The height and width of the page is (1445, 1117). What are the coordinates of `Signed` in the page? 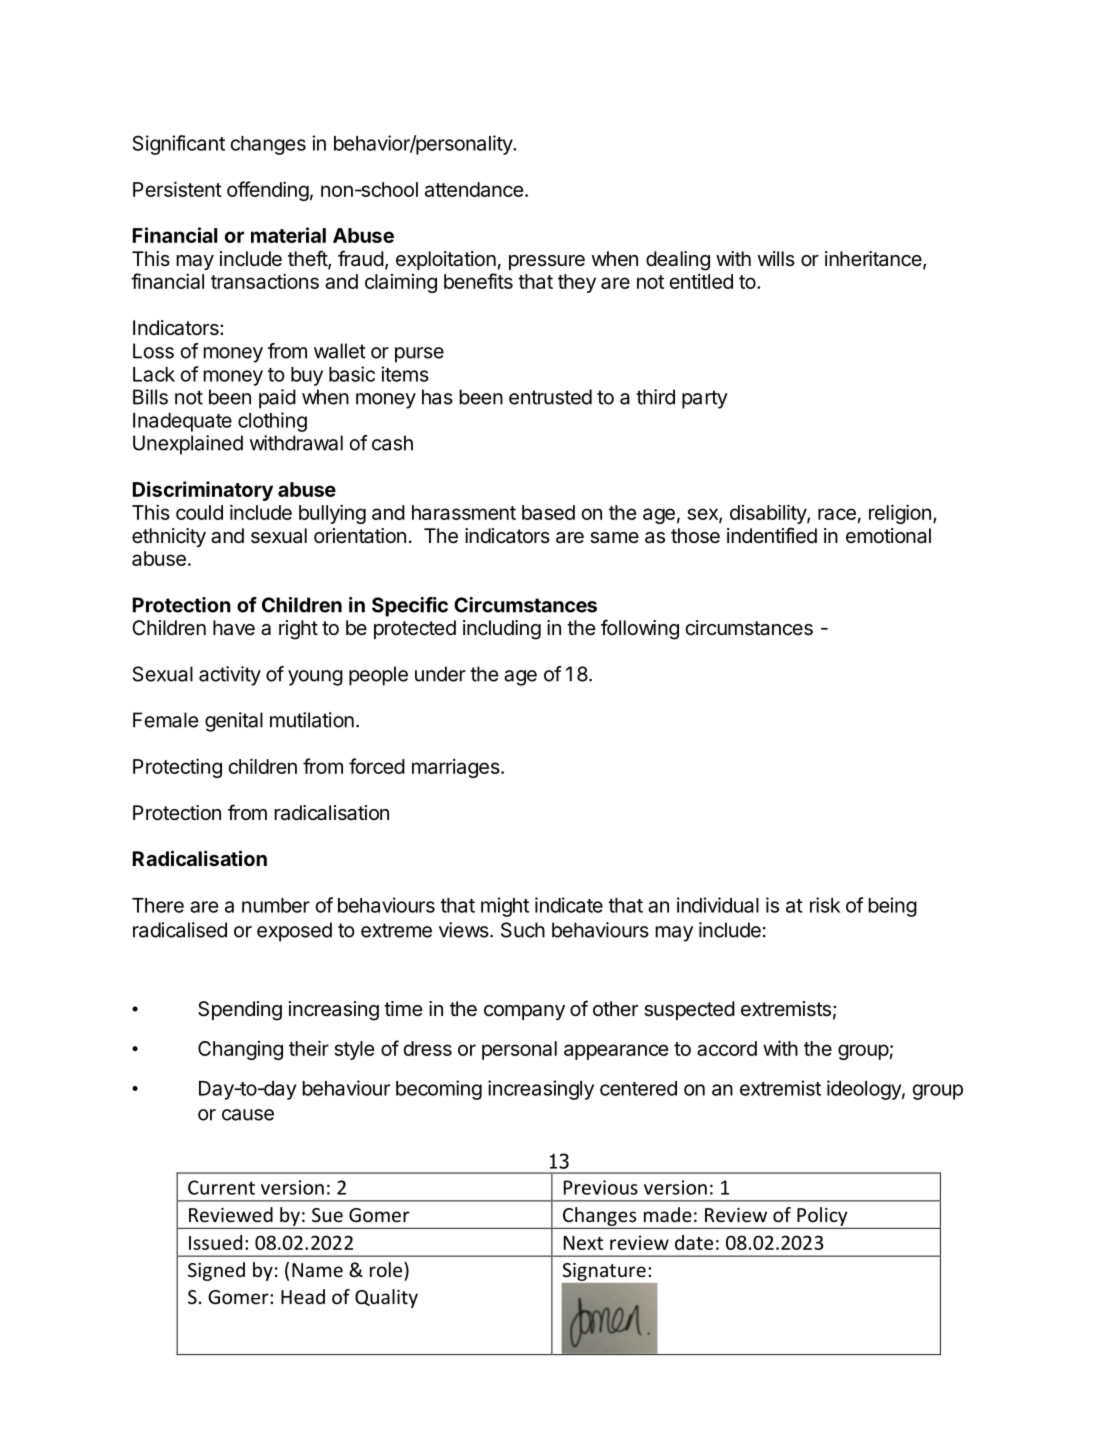 It's located at (216, 1271).
